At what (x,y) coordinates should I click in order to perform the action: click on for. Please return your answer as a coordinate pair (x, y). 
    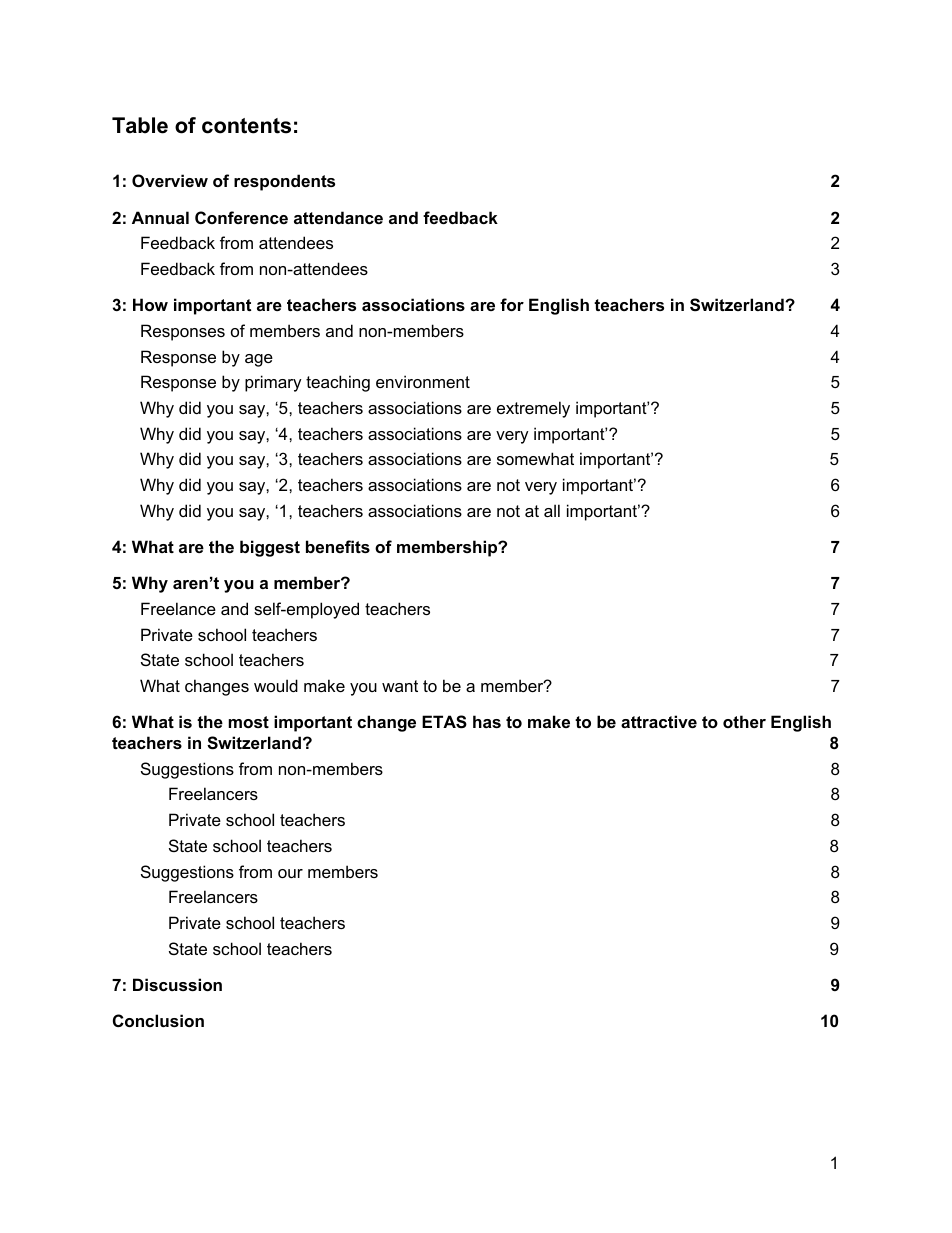
    Looking at the image, I should click on (512, 304).
